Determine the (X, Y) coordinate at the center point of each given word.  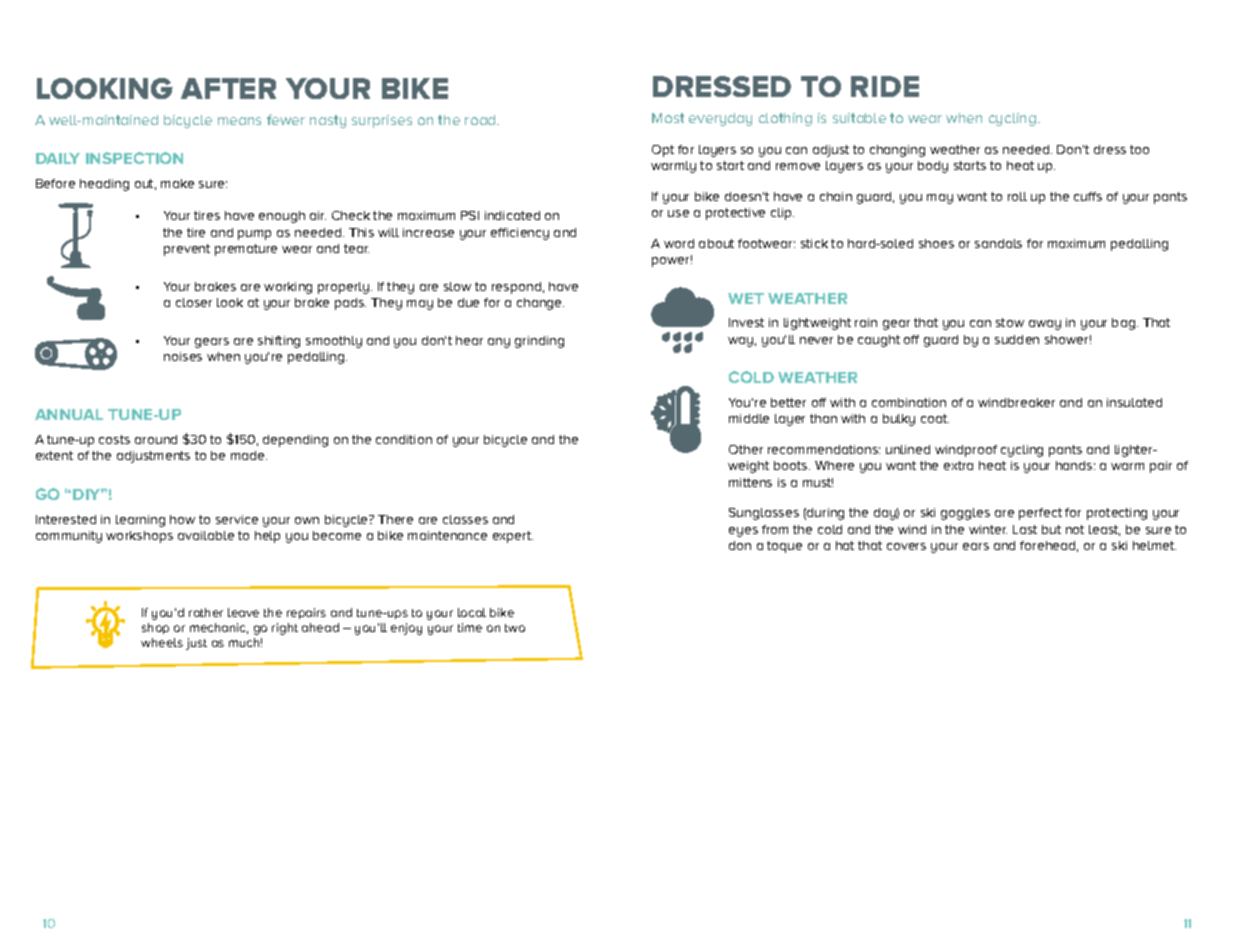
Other (746, 449)
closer (194, 302)
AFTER (228, 88)
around (156, 439)
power (672, 261)
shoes (936, 243)
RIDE (885, 86)
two (515, 628)
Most (668, 118)
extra (958, 465)
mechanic (219, 628)
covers (906, 546)
